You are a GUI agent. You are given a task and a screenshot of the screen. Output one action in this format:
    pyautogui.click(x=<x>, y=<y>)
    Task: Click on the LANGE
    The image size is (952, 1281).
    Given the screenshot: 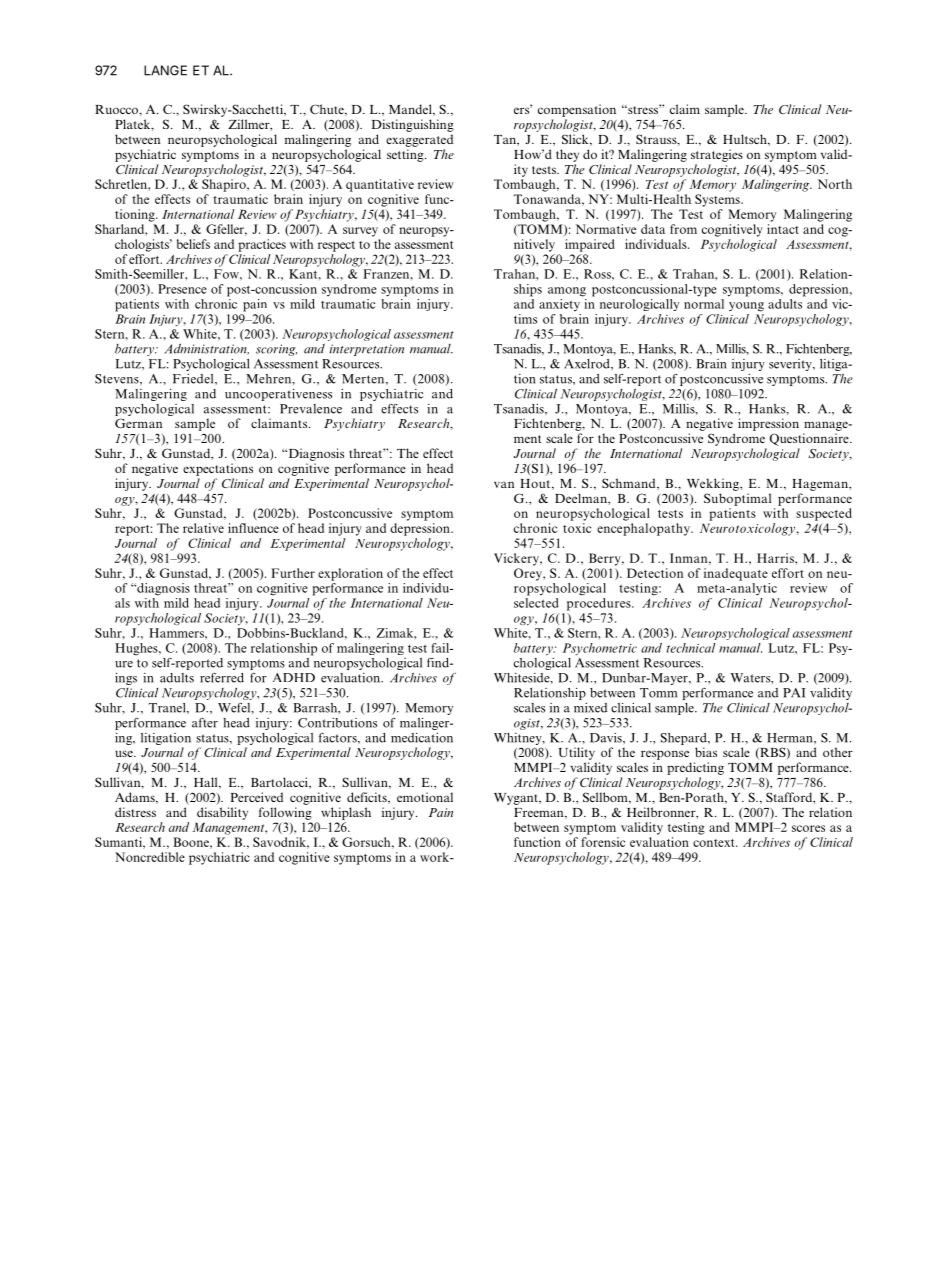 What is the action you would take?
    pyautogui.click(x=165, y=70)
